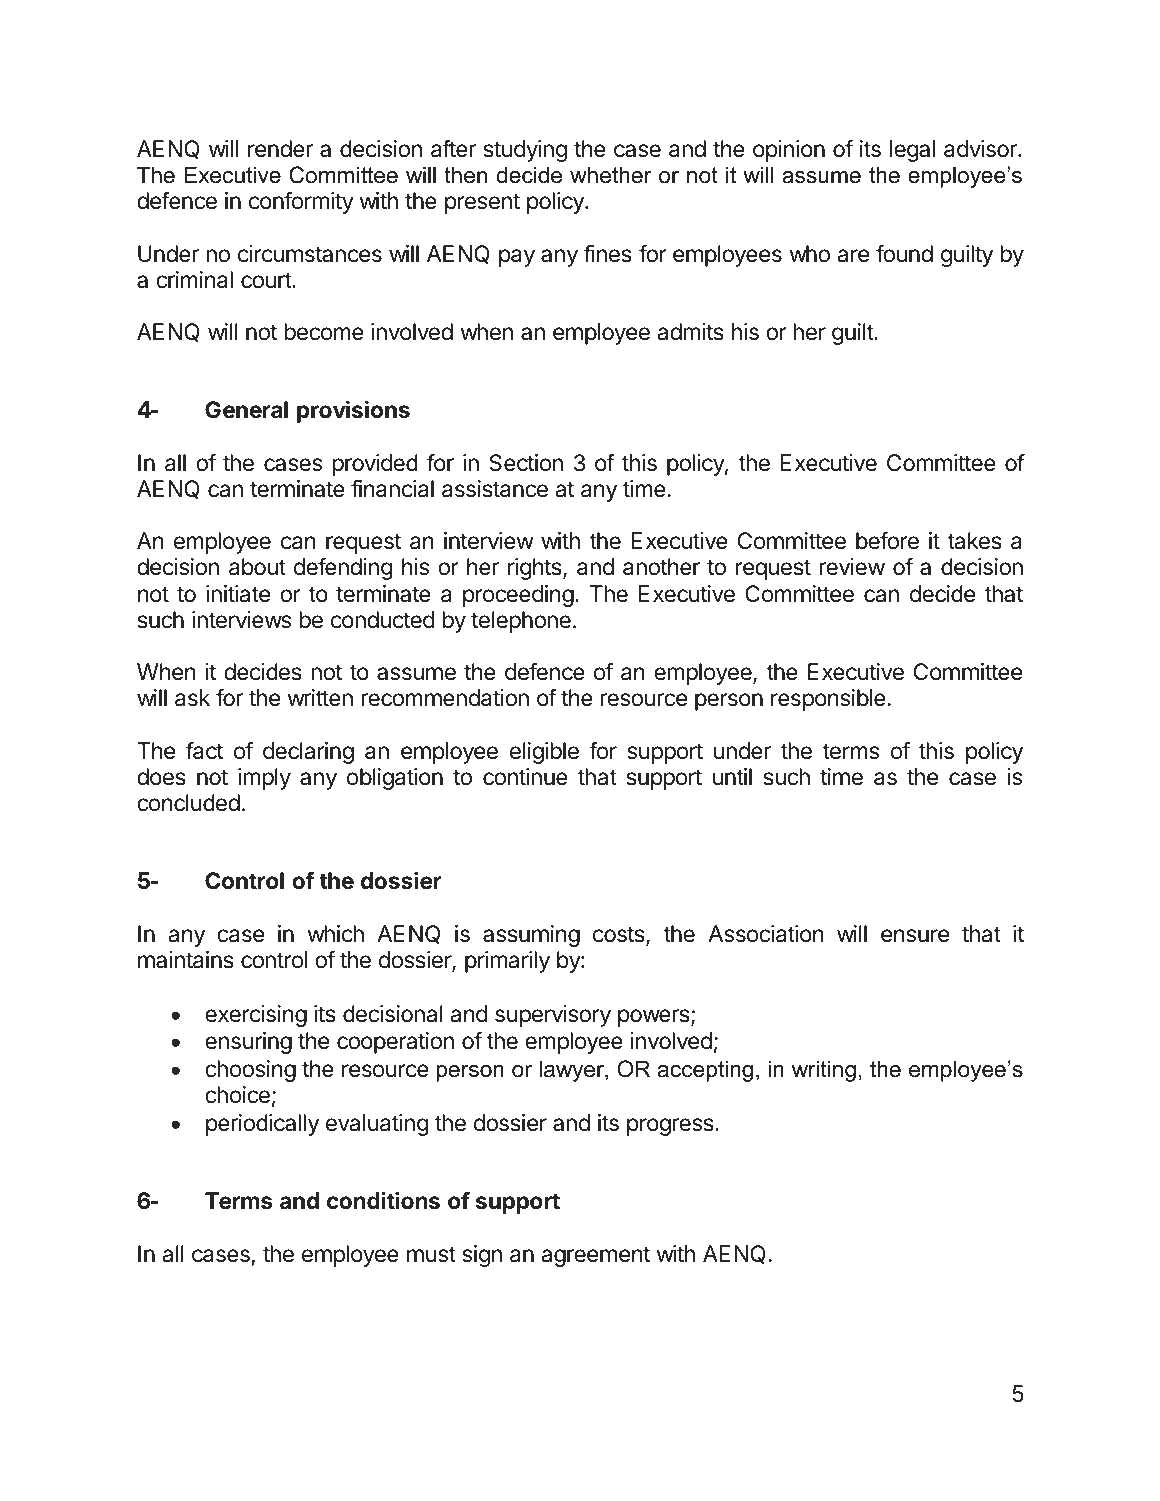  Describe the element at coordinates (824, 1071) in the image. I see `writing` at that location.
